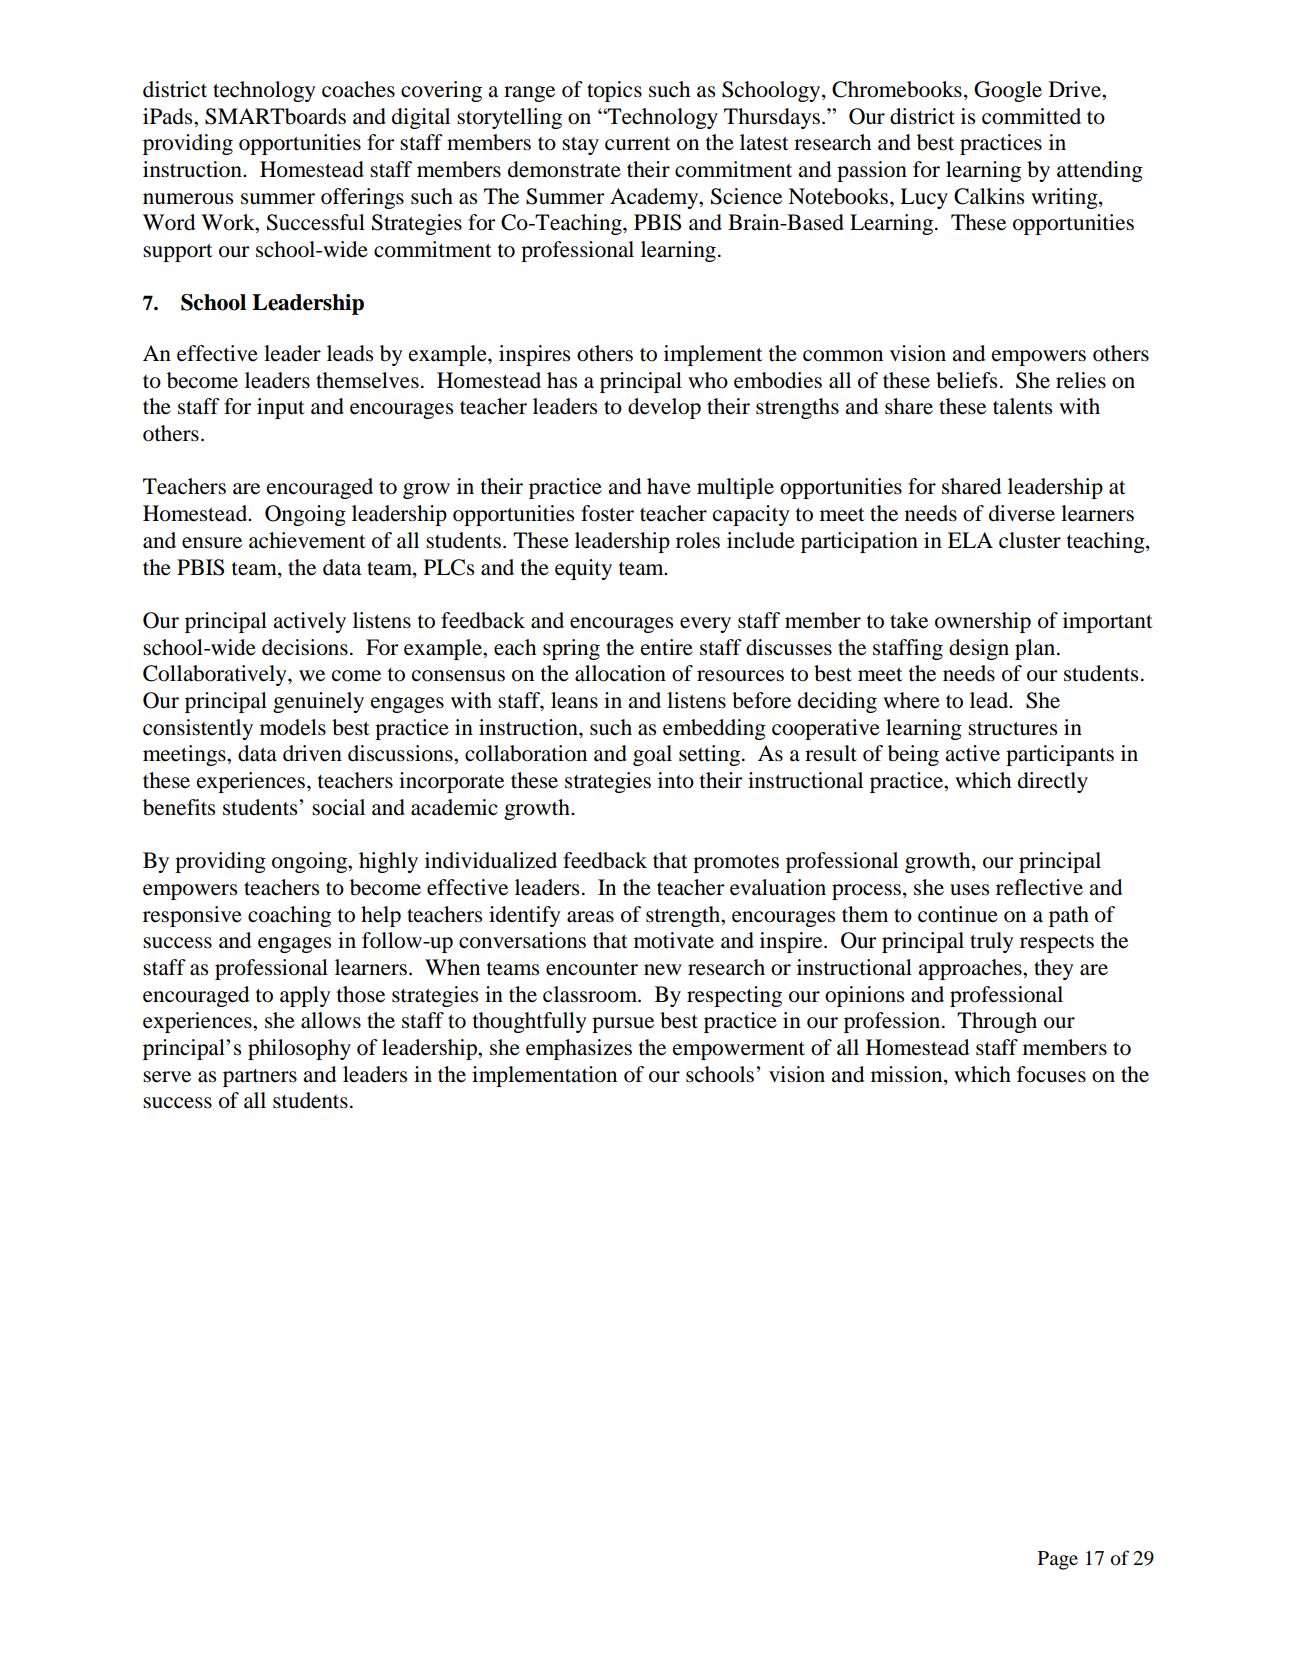 The height and width of the screenshot is (1671, 1291). What do you see at coordinates (1053, 782) in the screenshot?
I see `directly` at bounding box center [1053, 782].
